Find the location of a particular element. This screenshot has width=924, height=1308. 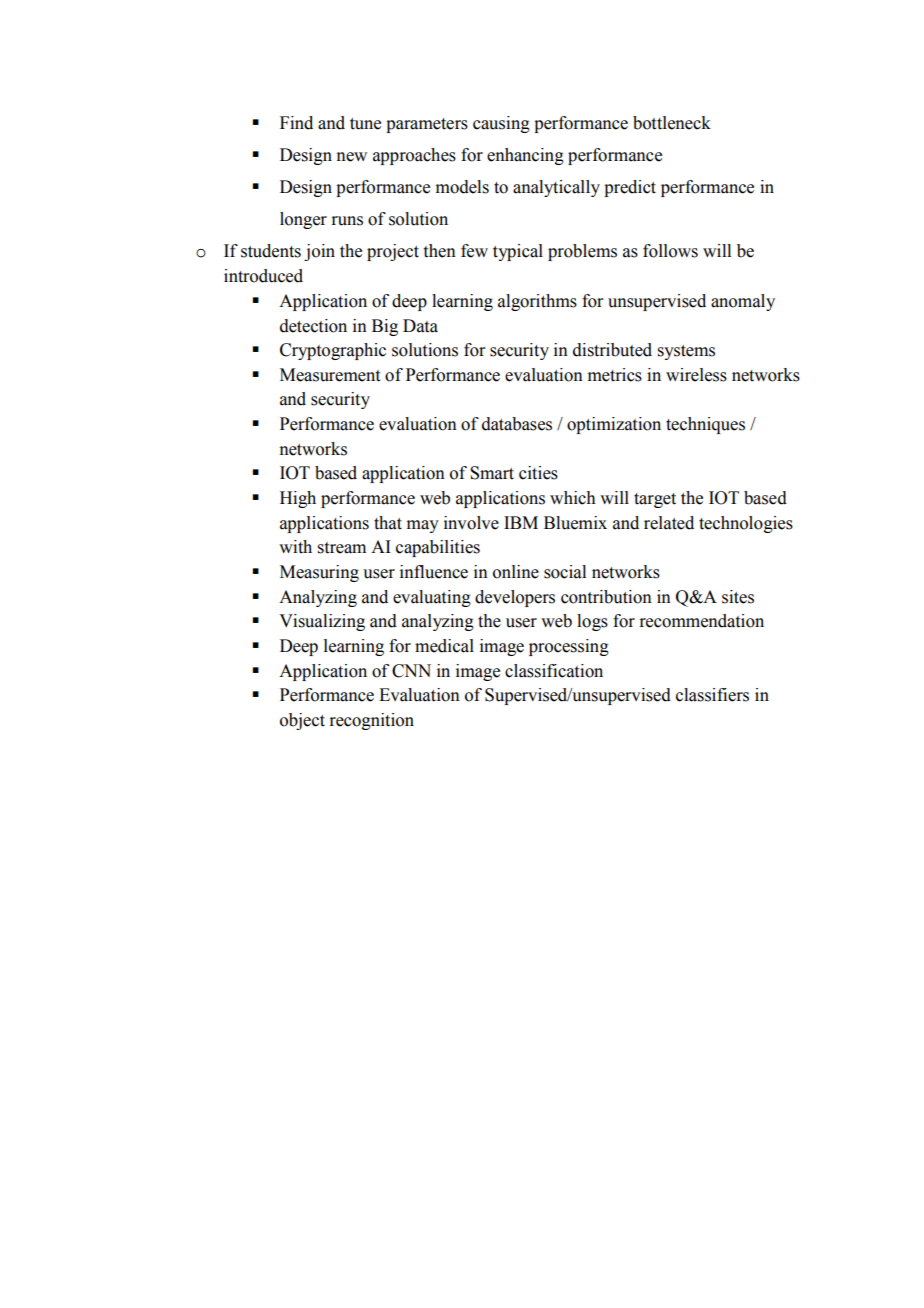

Smart is located at coordinates (492, 473).
